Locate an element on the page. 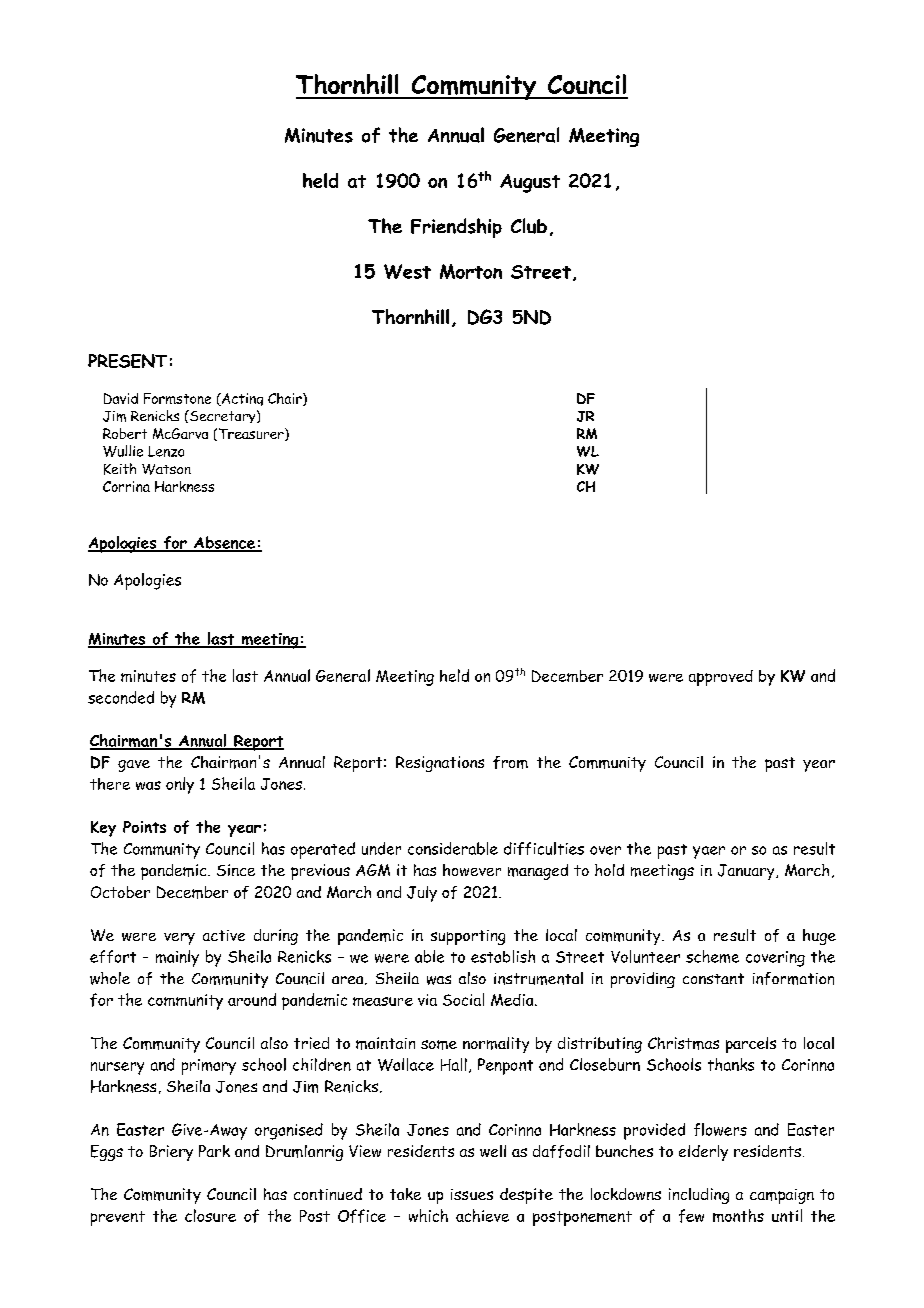 The image size is (924, 1308). Acting is located at coordinates (241, 399).
